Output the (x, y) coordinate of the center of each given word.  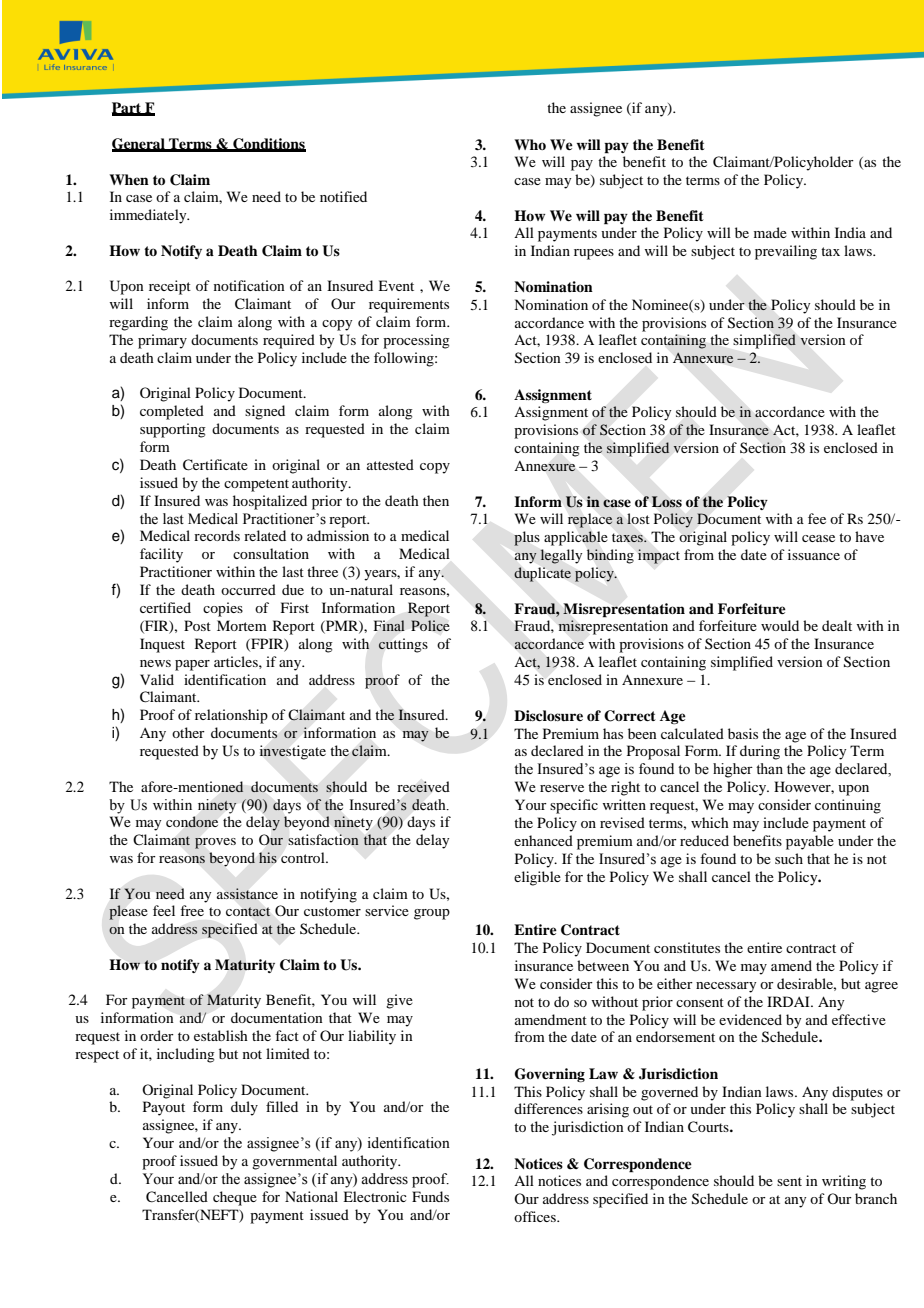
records (217, 535)
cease (818, 538)
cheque (235, 1198)
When (129, 179)
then (436, 500)
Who (530, 144)
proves (215, 843)
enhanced (543, 840)
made (770, 232)
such (789, 858)
